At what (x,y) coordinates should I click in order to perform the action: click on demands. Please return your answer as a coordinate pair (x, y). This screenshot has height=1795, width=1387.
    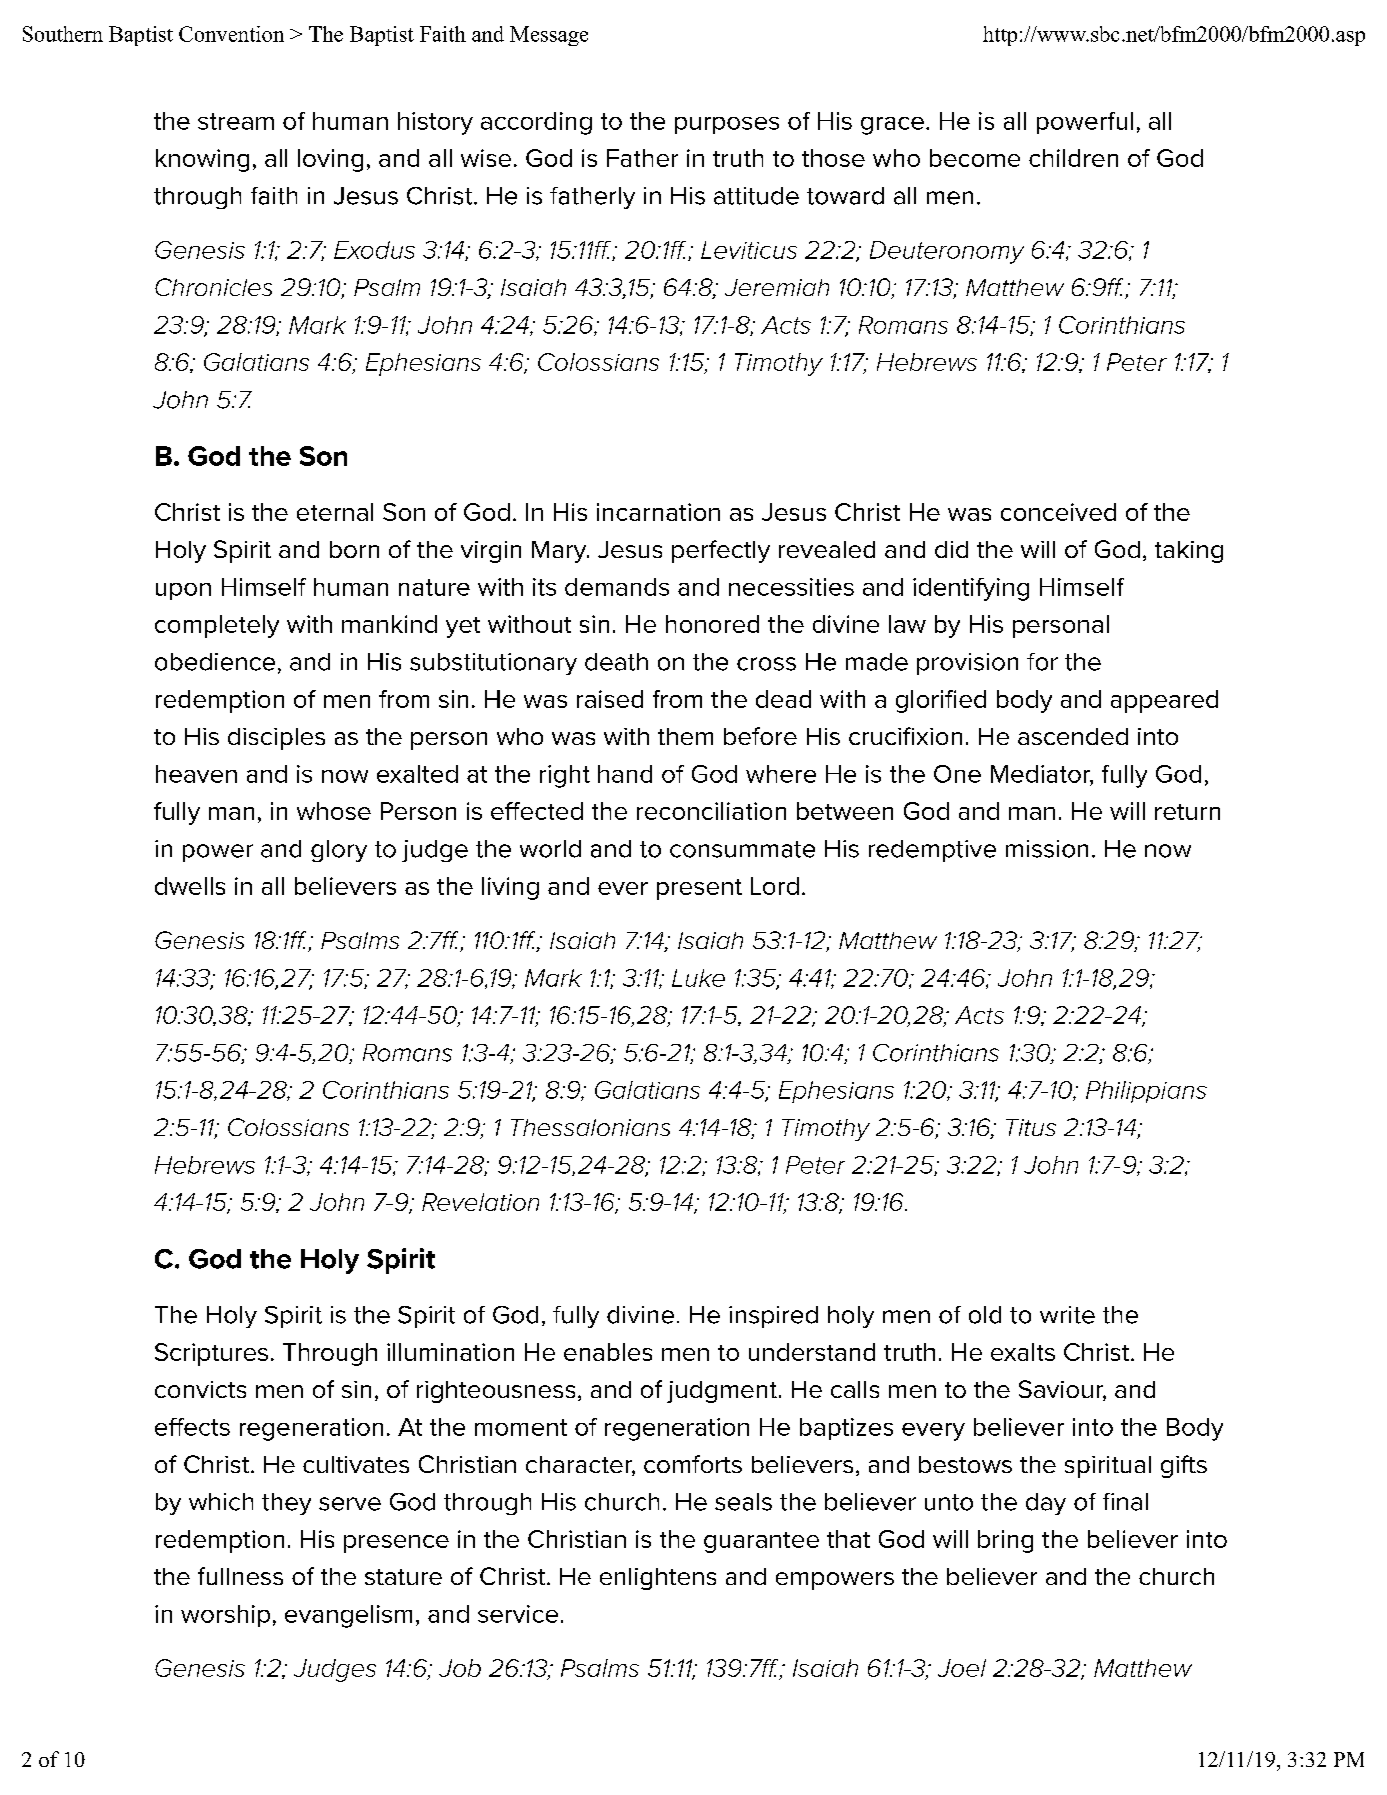
    Looking at the image, I should click on (617, 587).
